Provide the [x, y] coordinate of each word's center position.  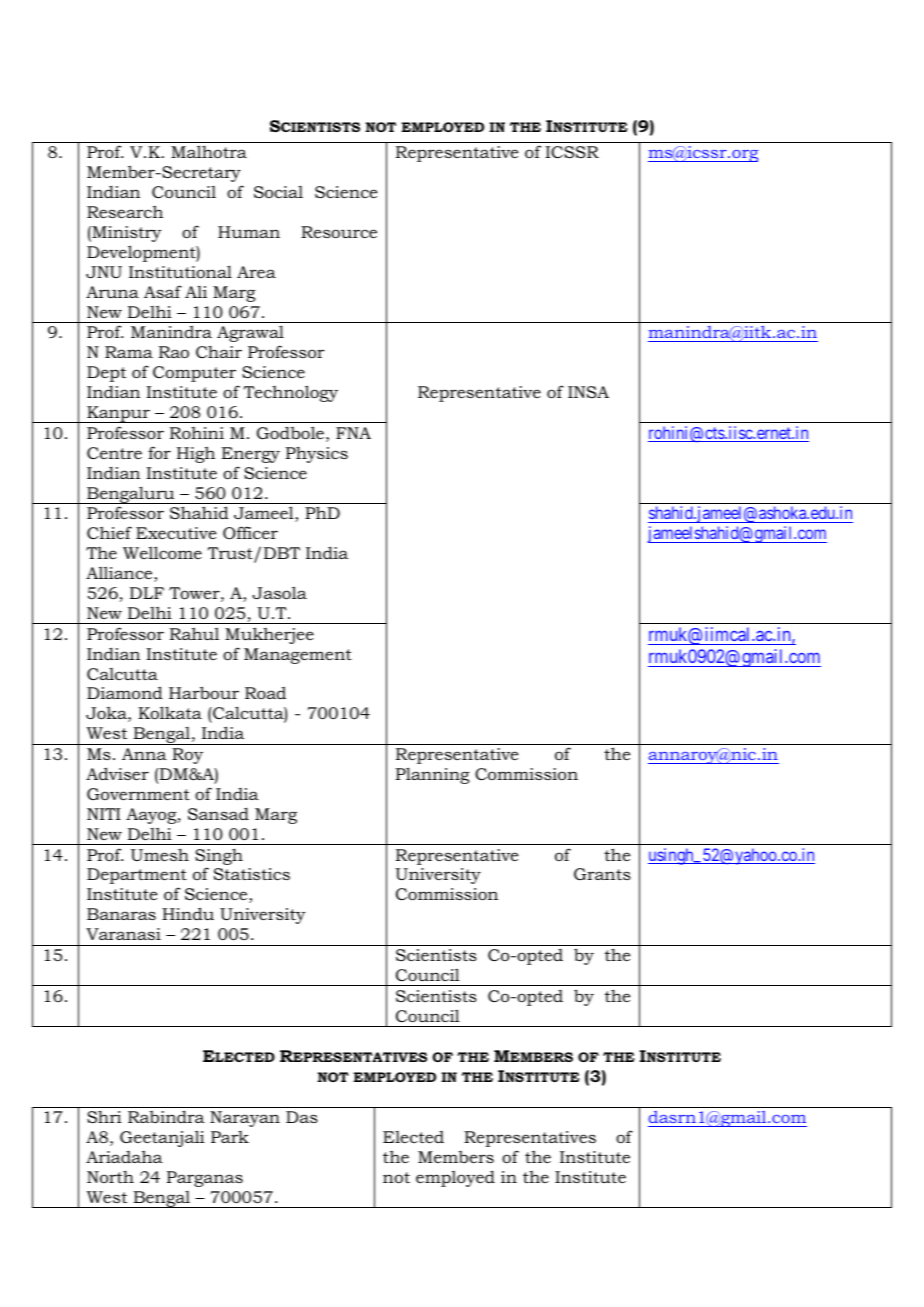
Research [125, 211]
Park [230, 1137]
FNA [353, 433]
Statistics [252, 874]
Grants [602, 874]
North [110, 1176]
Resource [339, 232]
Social [278, 192]
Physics [317, 454]
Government [138, 794]
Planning [433, 775]
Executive [176, 533]
